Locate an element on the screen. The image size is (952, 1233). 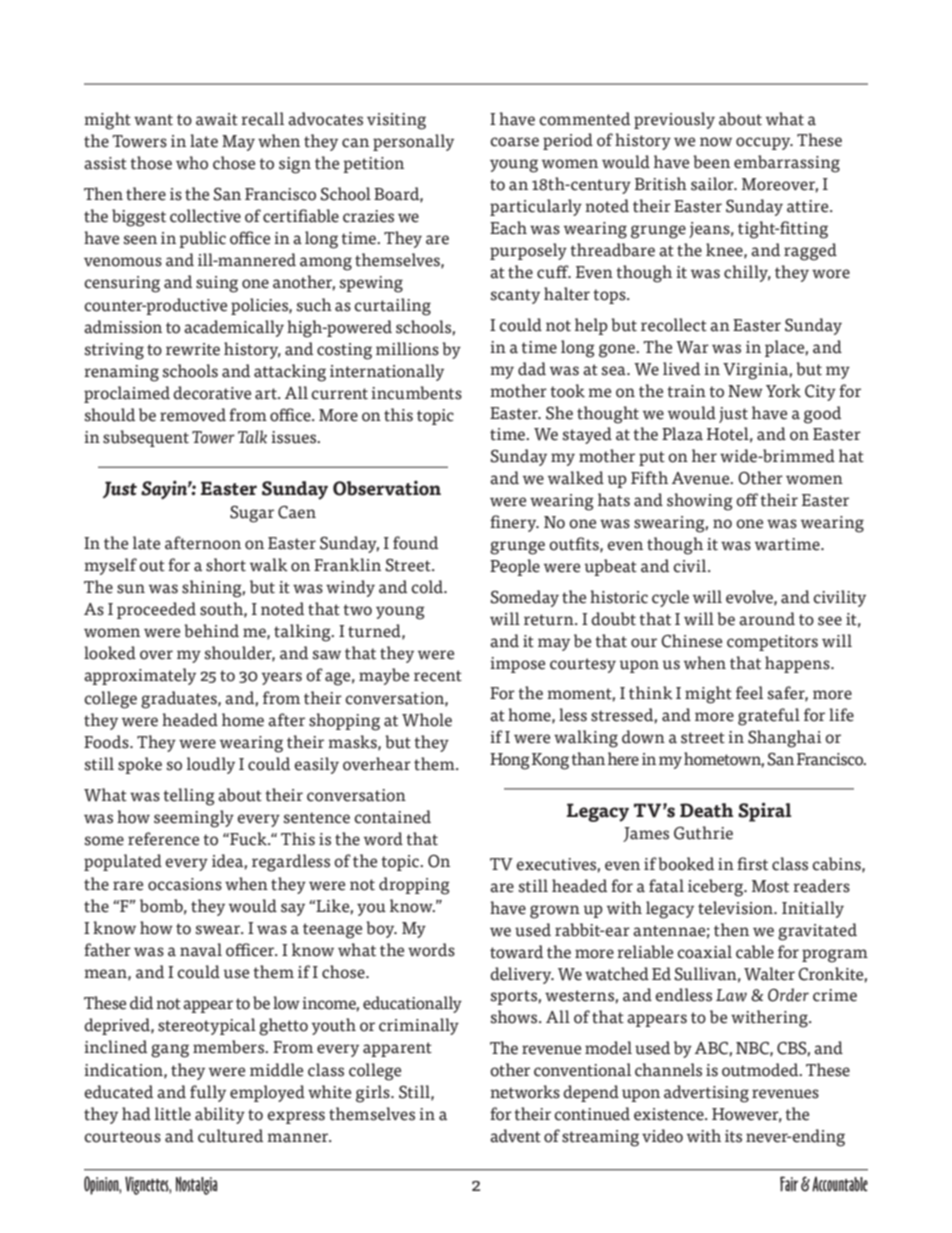
behind is located at coordinates (211, 631).
